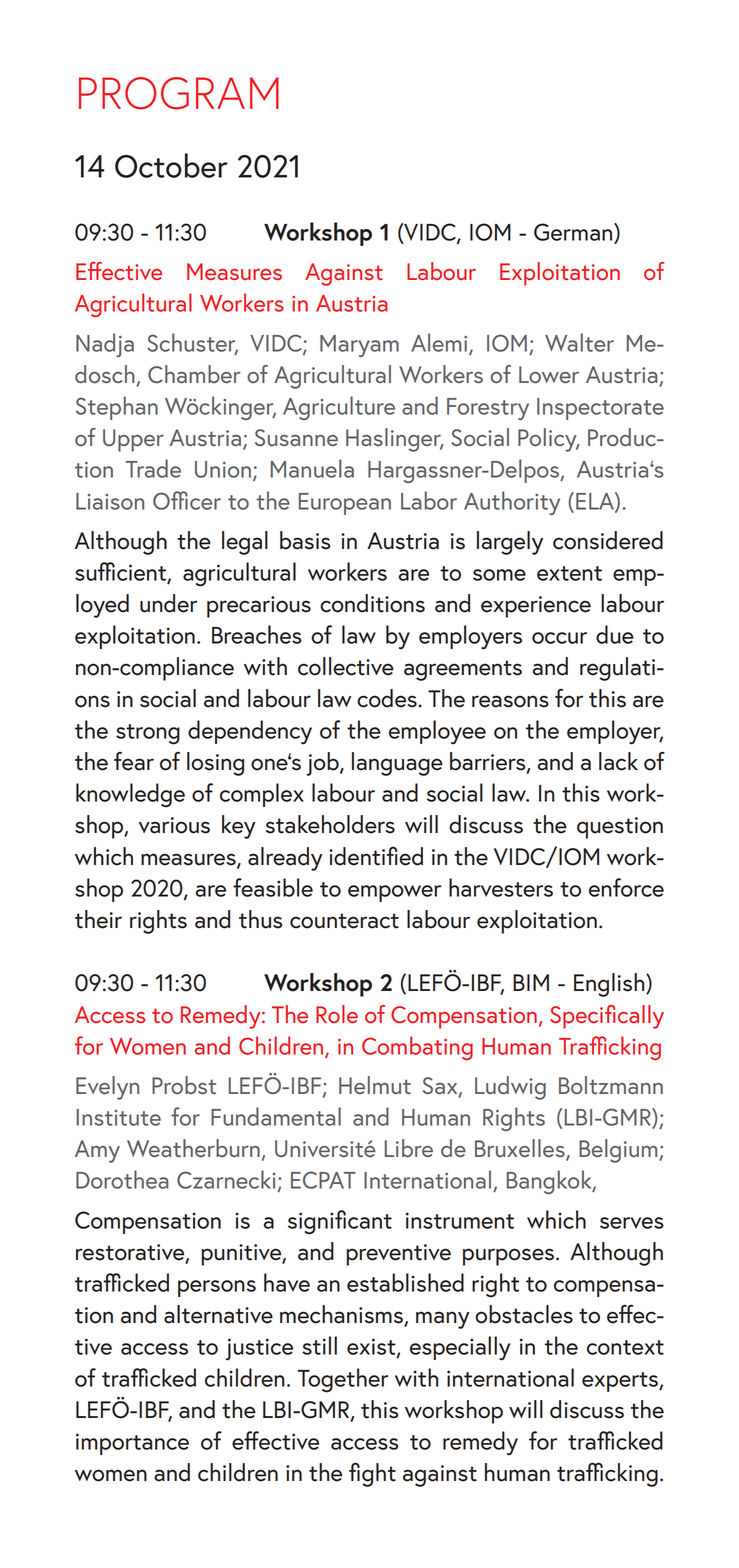 This screenshot has height=1568, width=739. Describe the element at coordinates (574, 233) in the screenshot. I see `German` at that location.
